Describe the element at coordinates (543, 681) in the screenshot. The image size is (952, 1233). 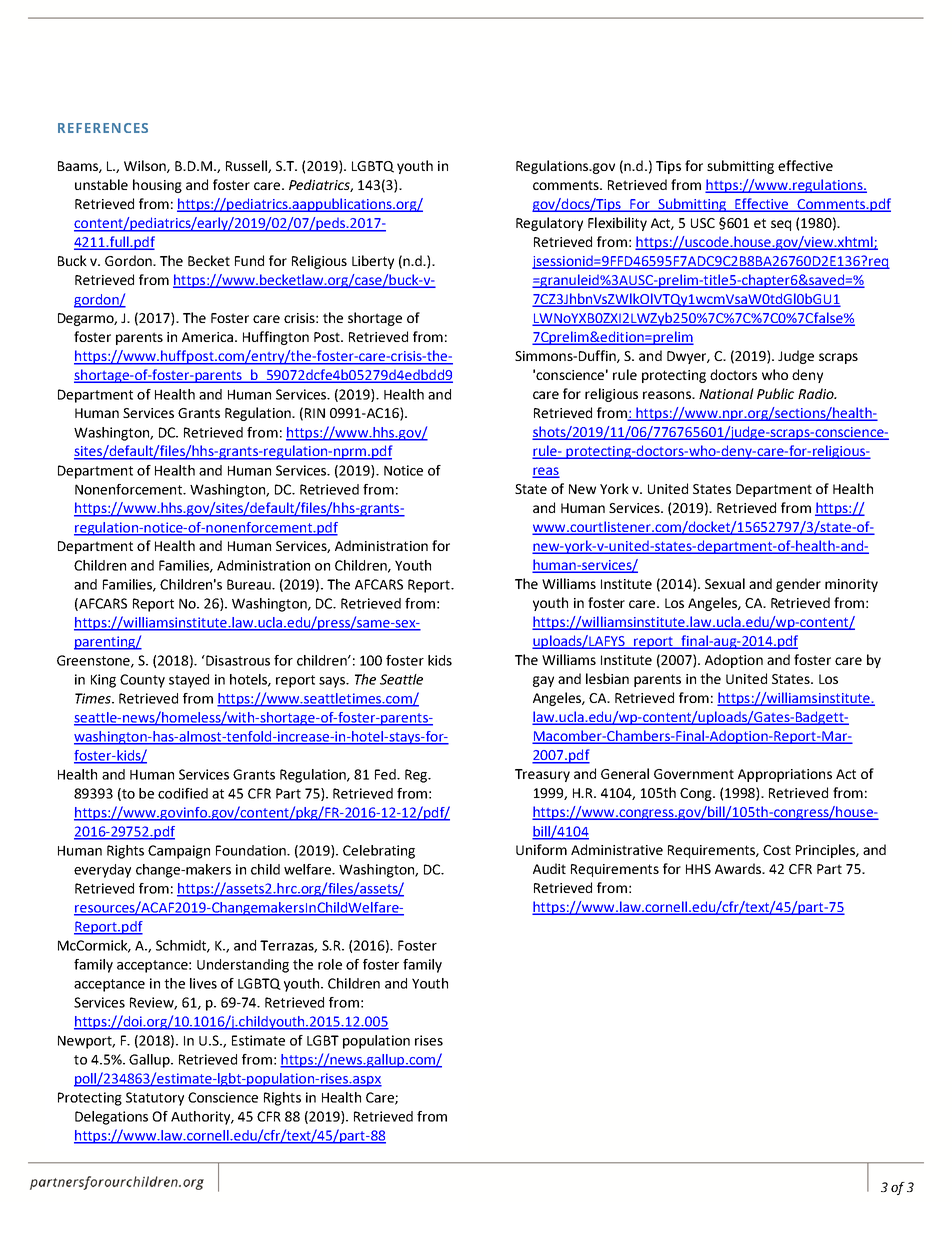
I see `gay` at that location.
